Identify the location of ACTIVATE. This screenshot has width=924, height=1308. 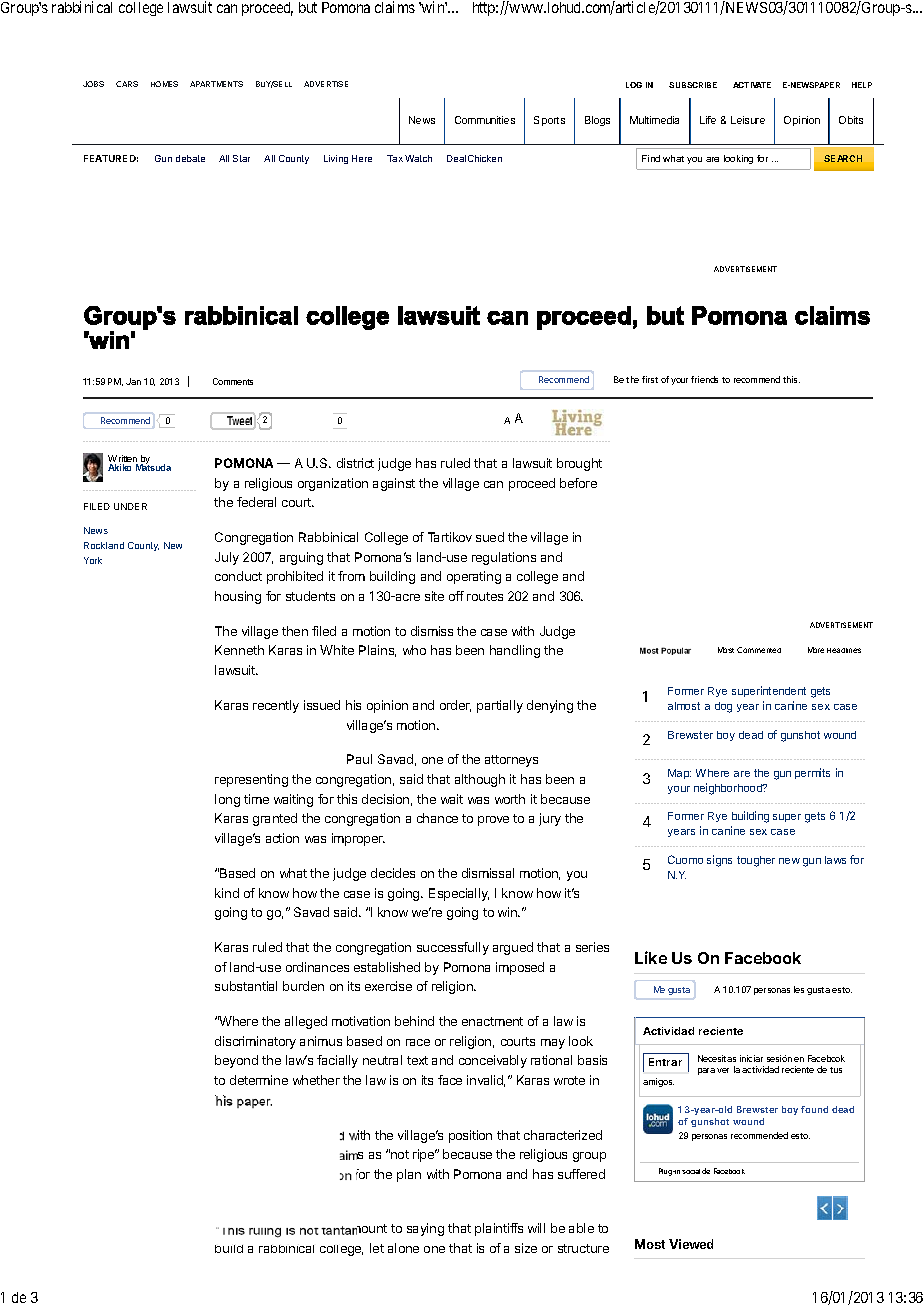
(752, 85).
